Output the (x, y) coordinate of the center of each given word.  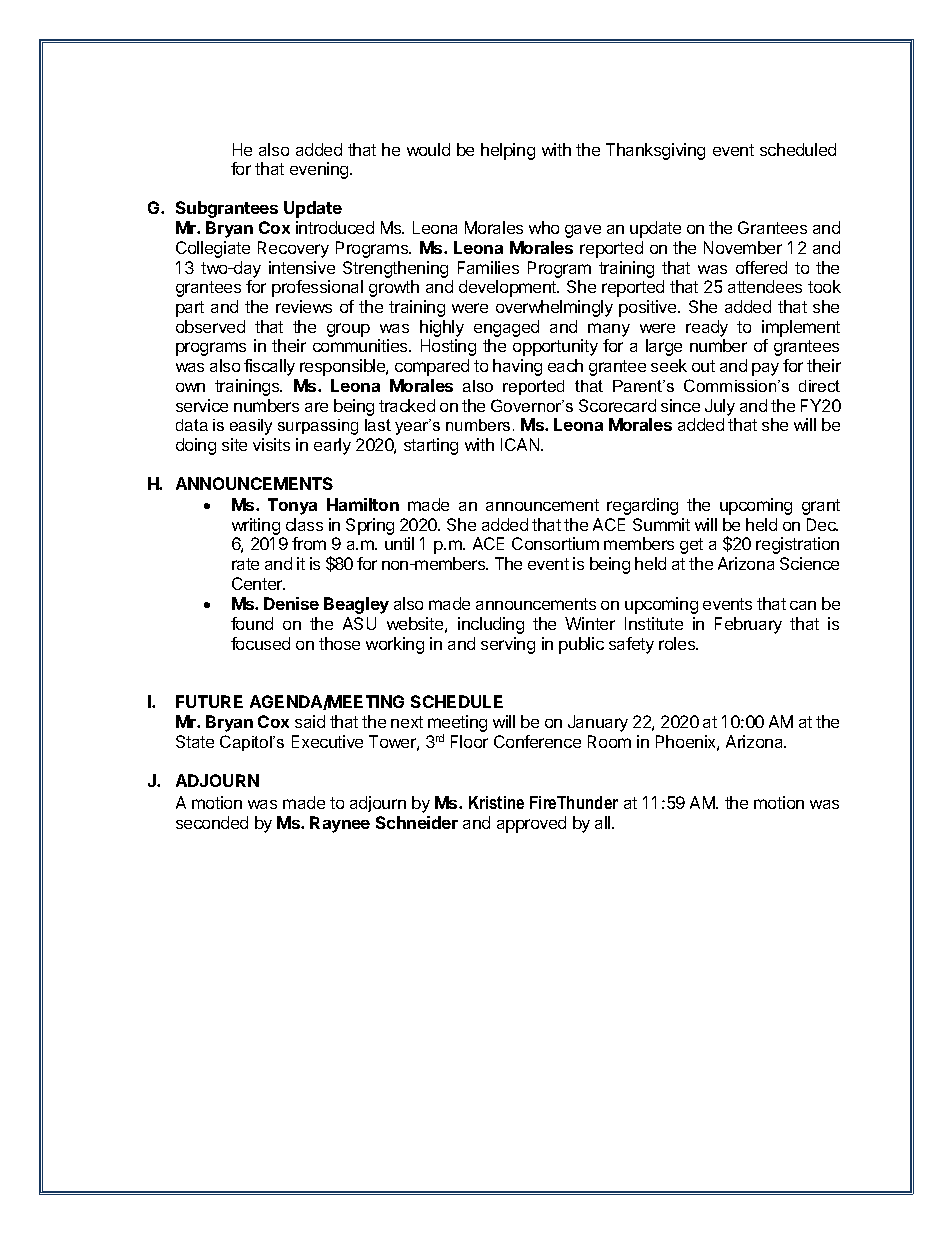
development (509, 288)
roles (678, 643)
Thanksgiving (655, 151)
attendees (765, 286)
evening (320, 170)
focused (260, 643)
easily (251, 427)
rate (245, 564)
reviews (304, 306)
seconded (212, 822)
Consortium (555, 543)
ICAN (521, 444)
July (720, 407)
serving (508, 645)
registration (797, 545)
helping (508, 151)
